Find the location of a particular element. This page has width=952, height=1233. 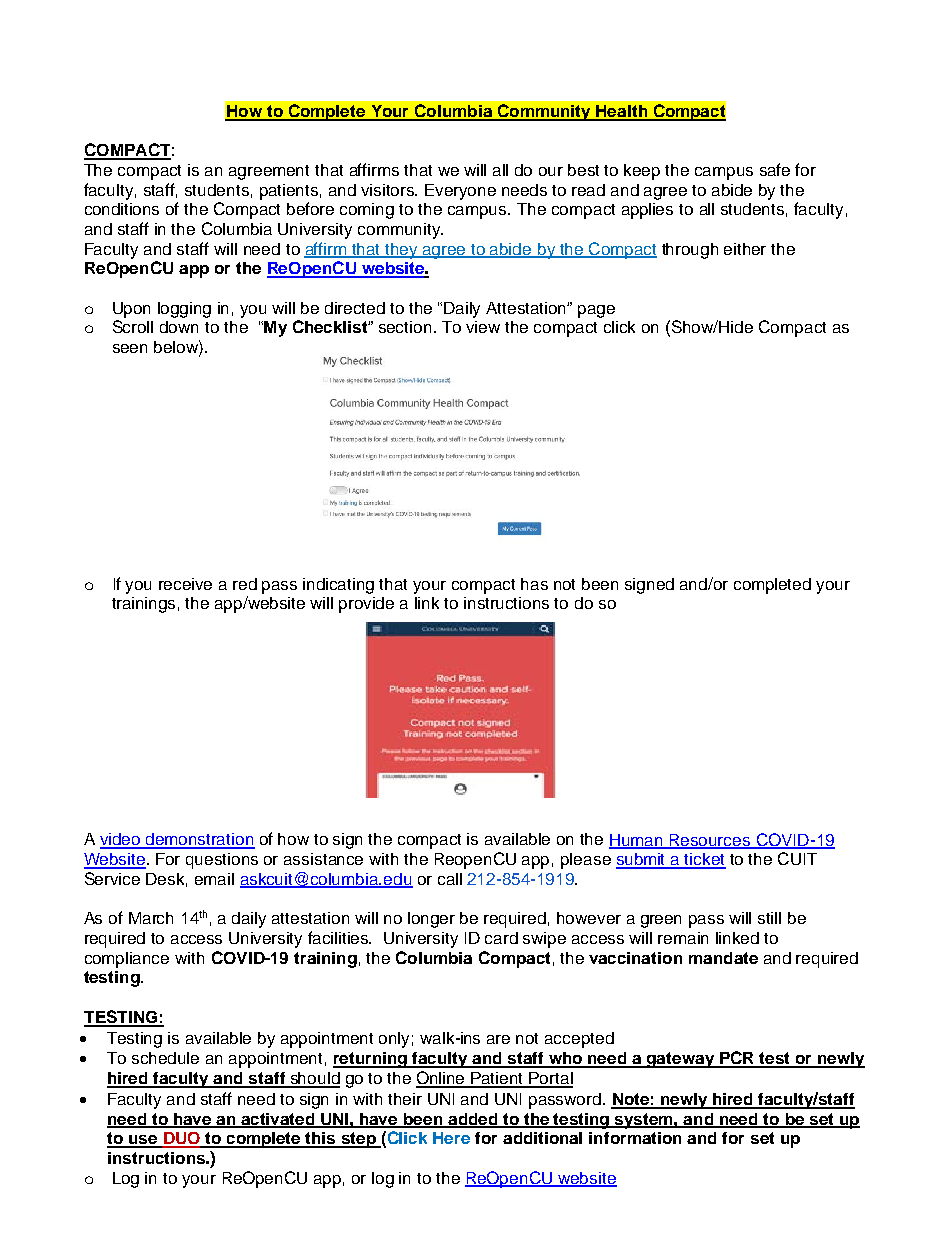

keep is located at coordinates (642, 172).
